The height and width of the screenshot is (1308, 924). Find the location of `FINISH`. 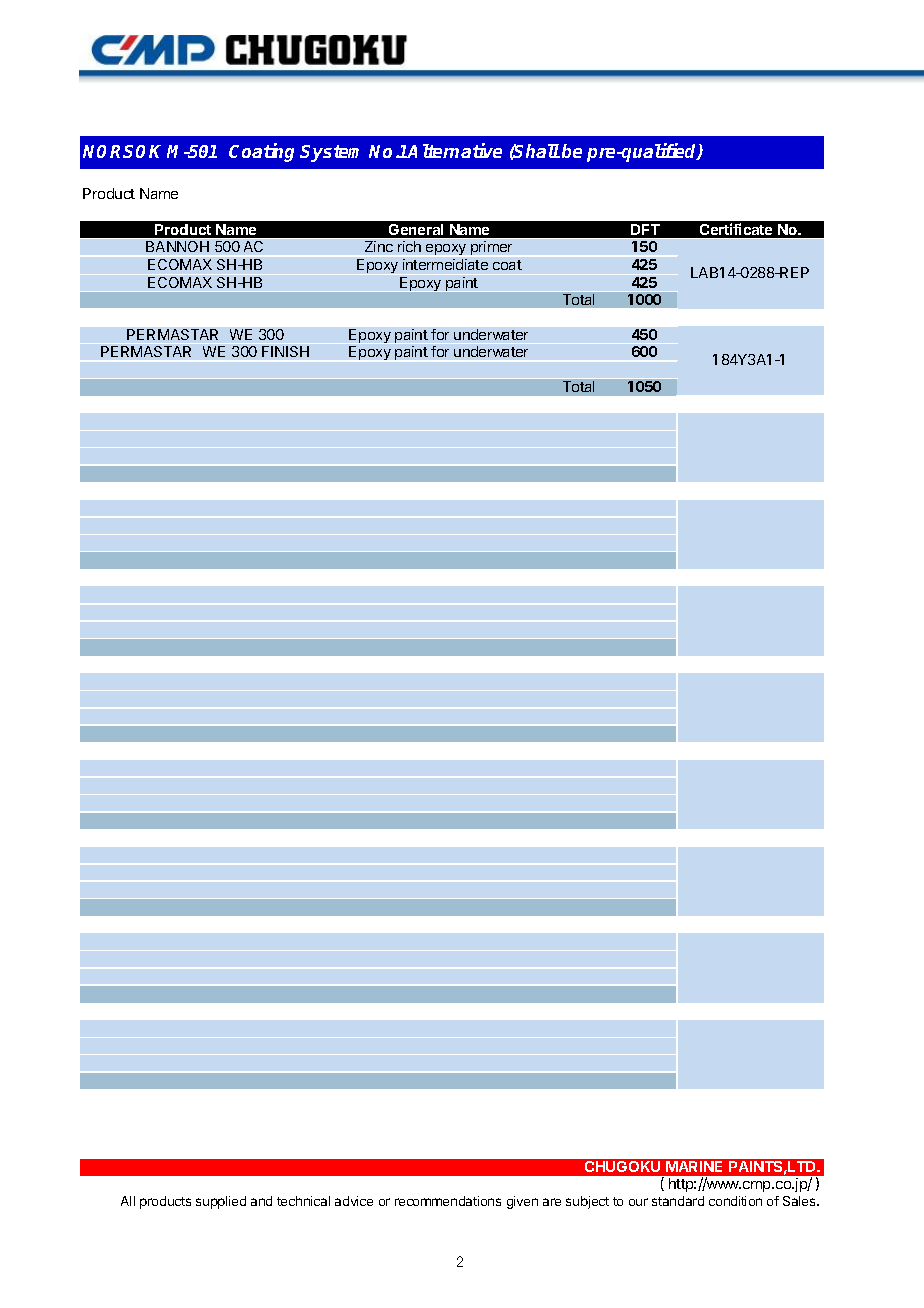

FINISH is located at coordinates (285, 351).
